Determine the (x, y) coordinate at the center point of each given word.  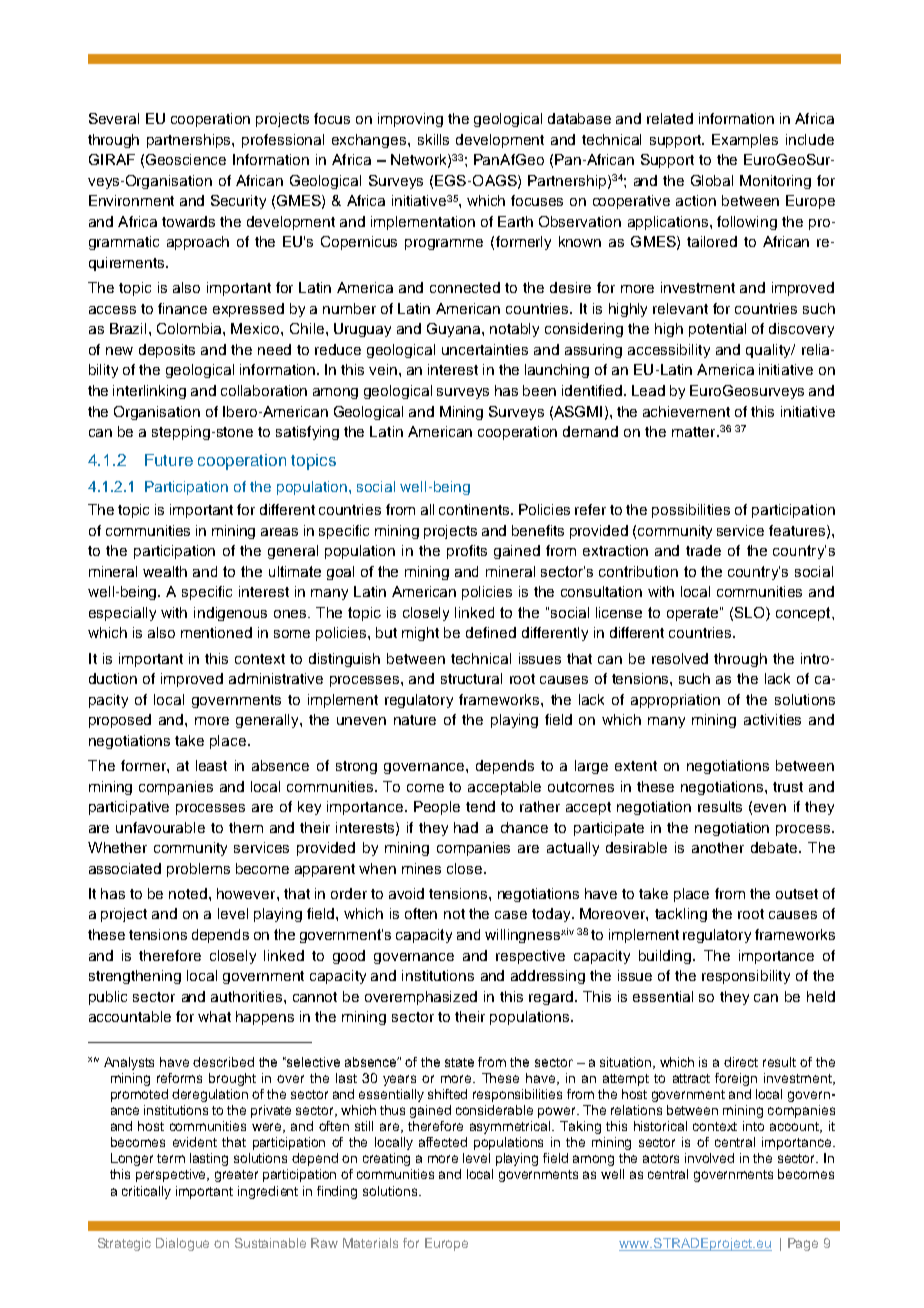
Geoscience (186, 159)
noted (189, 893)
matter (695, 432)
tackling (681, 915)
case (511, 915)
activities (772, 719)
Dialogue (182, 1244)
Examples (745, 141)
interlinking (149, 392)
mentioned (216, 632)
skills (433, 139)
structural (471, 678)
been (539, 390)
